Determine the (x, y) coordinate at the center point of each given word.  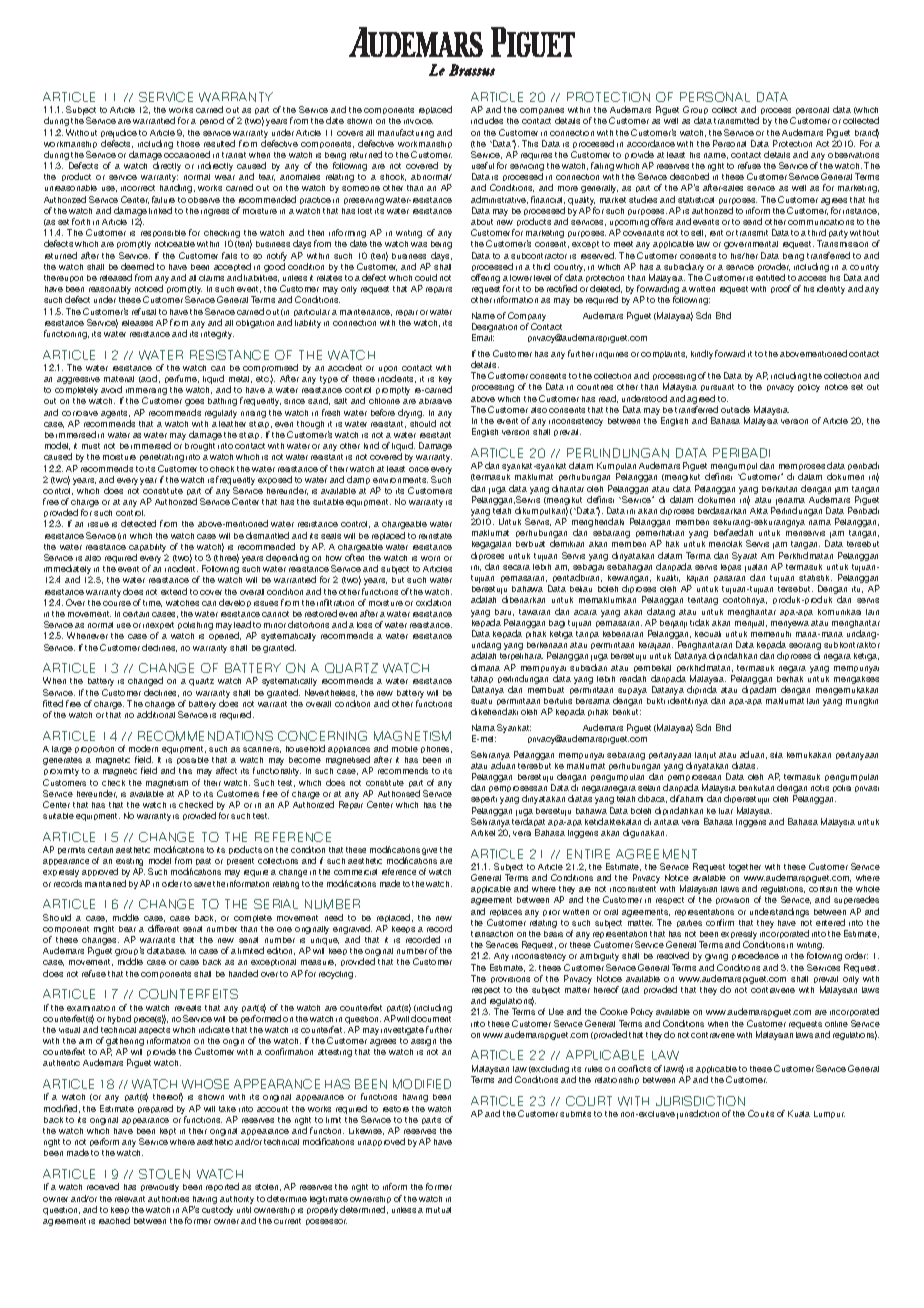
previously (160, 1188)
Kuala (799, 1113)
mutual (438, 1210)
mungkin (862, 702)
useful (483, 165)
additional (156, 714)
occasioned (187, 154)
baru (504, 612)
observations (853, 155)
